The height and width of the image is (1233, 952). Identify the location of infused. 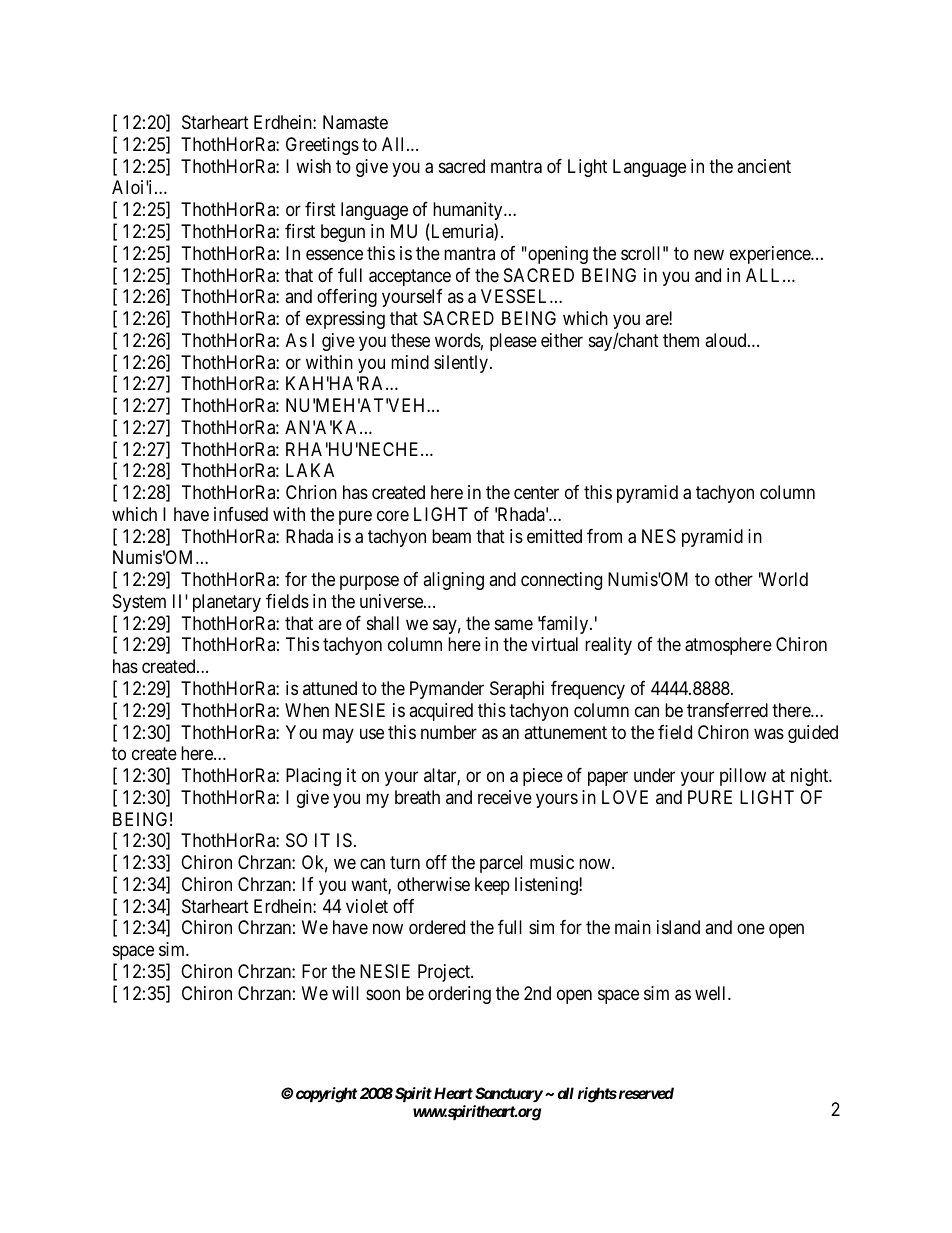
(241, 514).
